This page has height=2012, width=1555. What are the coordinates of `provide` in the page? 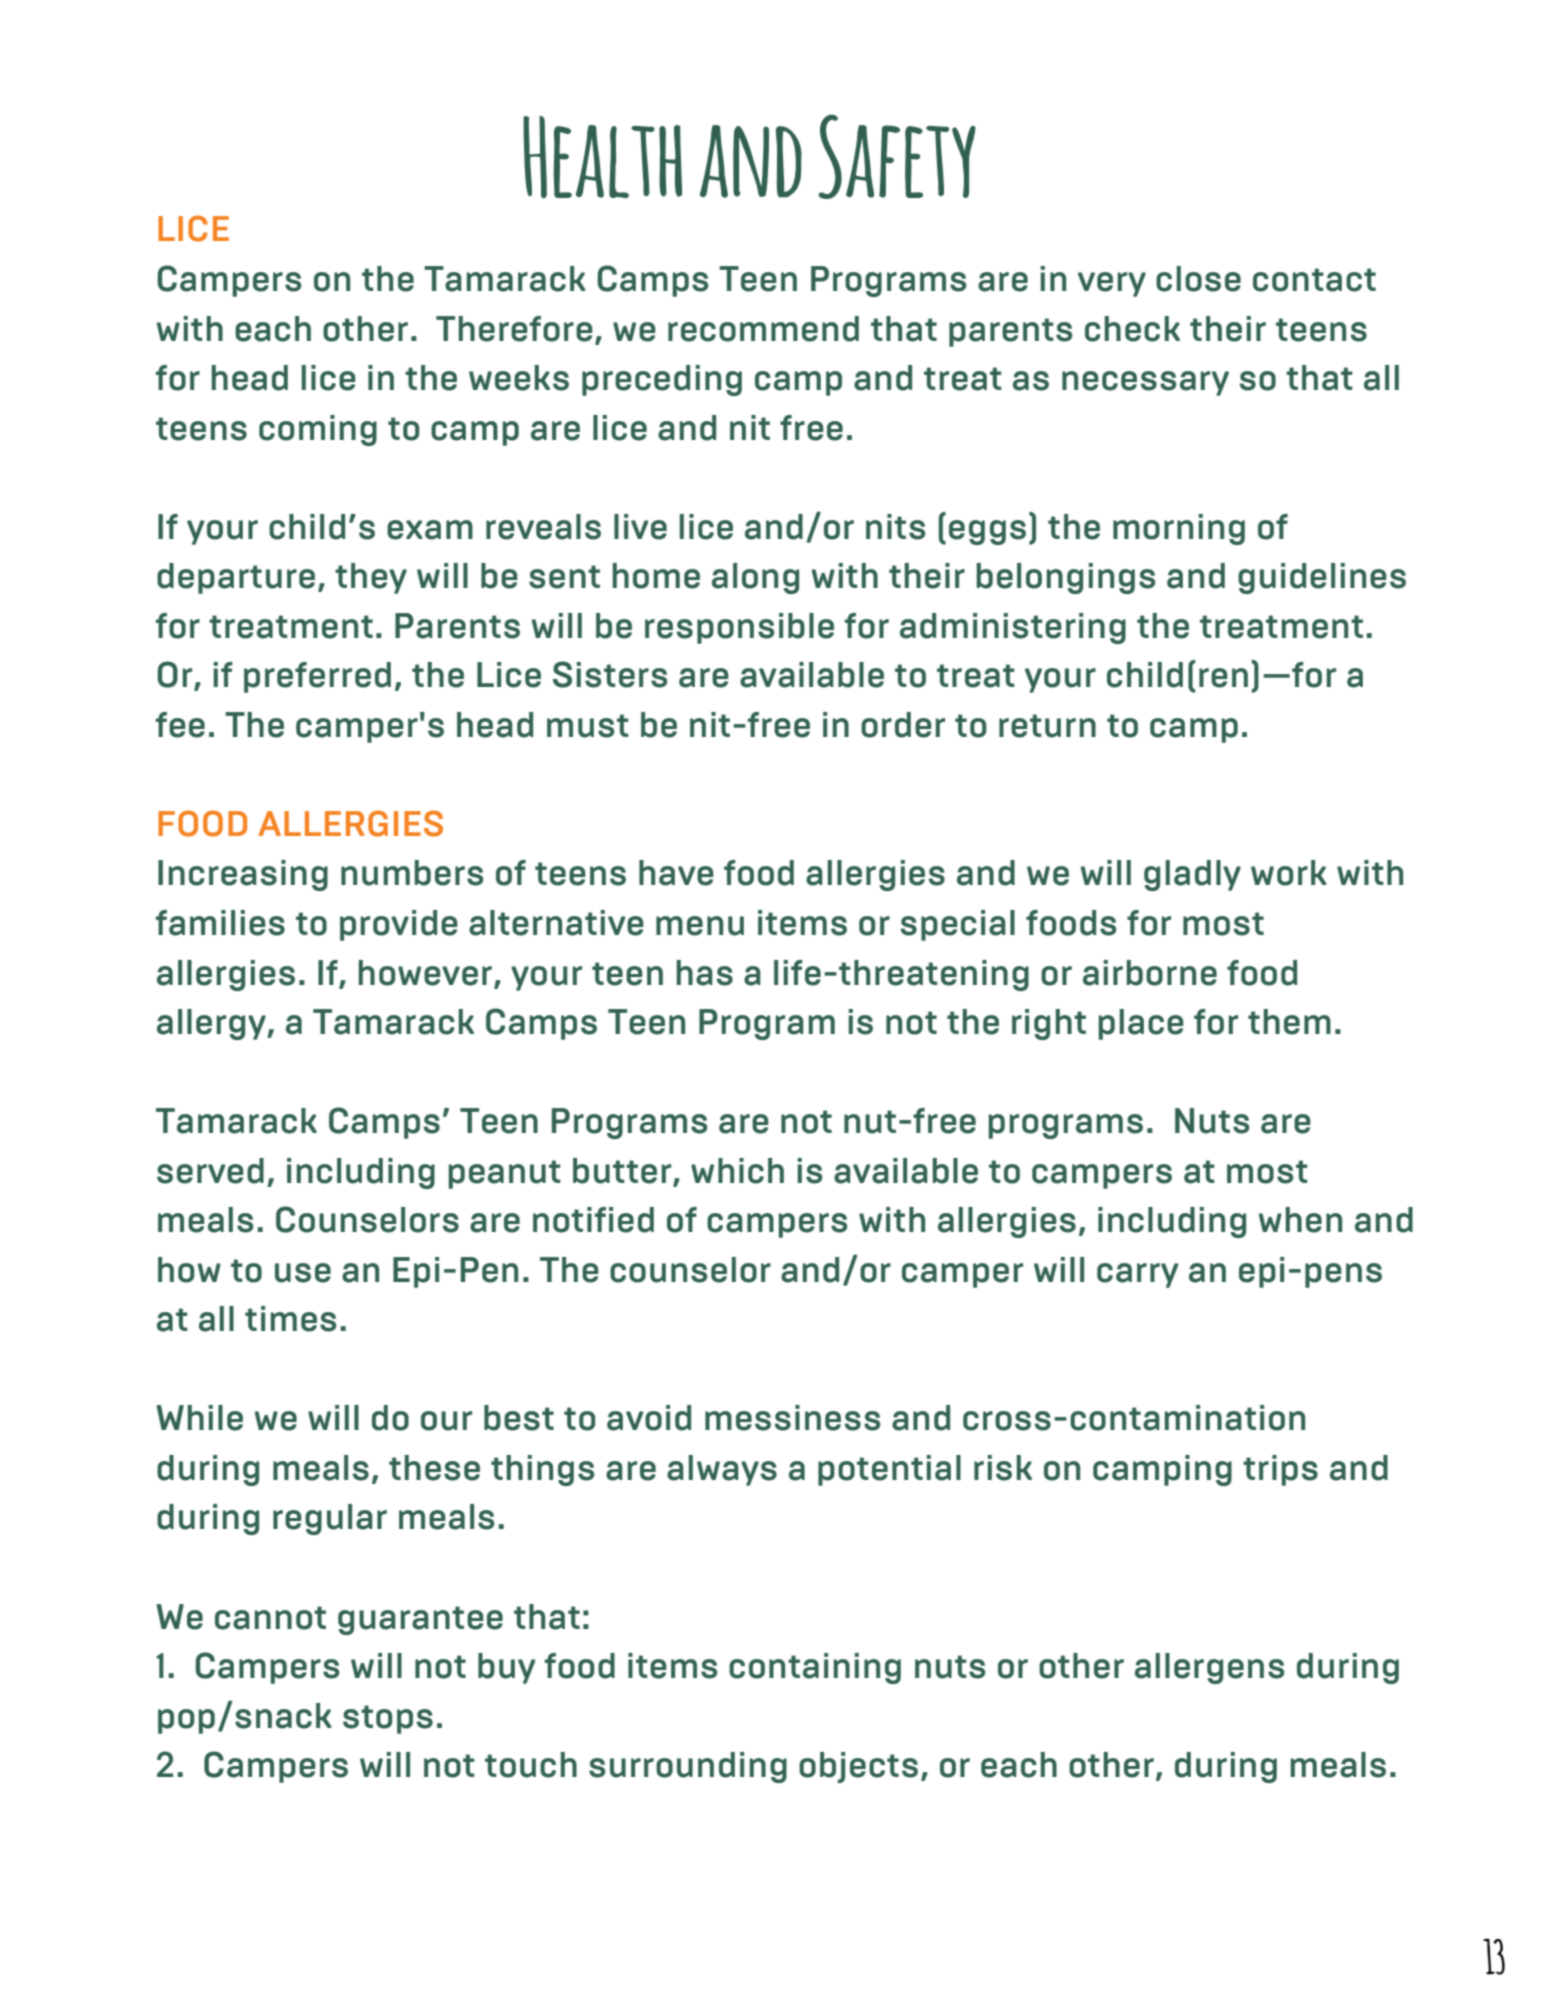 It's located at (399, 925).
